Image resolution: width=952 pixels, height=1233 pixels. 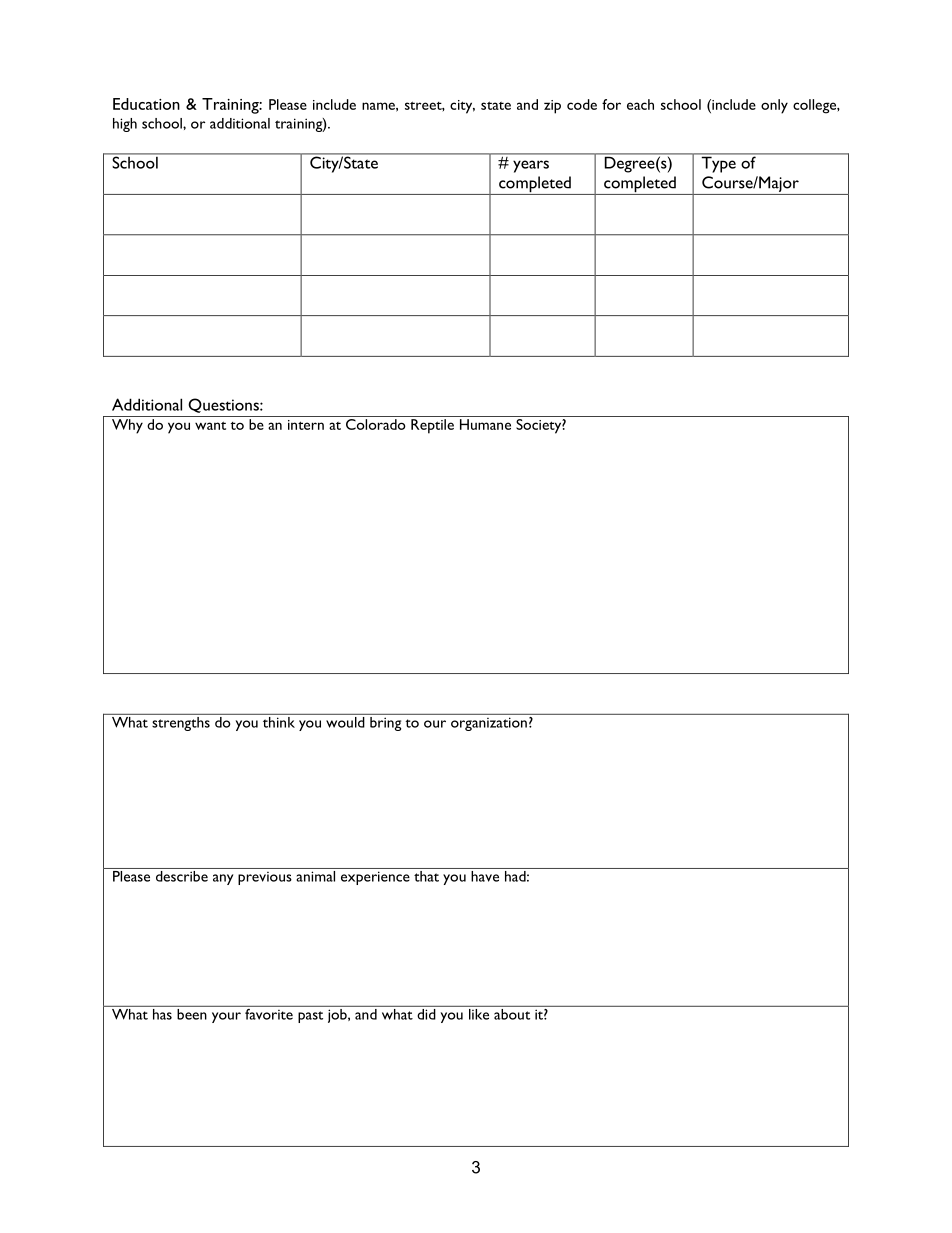 What do you see at coordinates (485, 876) in the screenshot?
I see `have` at bounding box center [485, 876].
